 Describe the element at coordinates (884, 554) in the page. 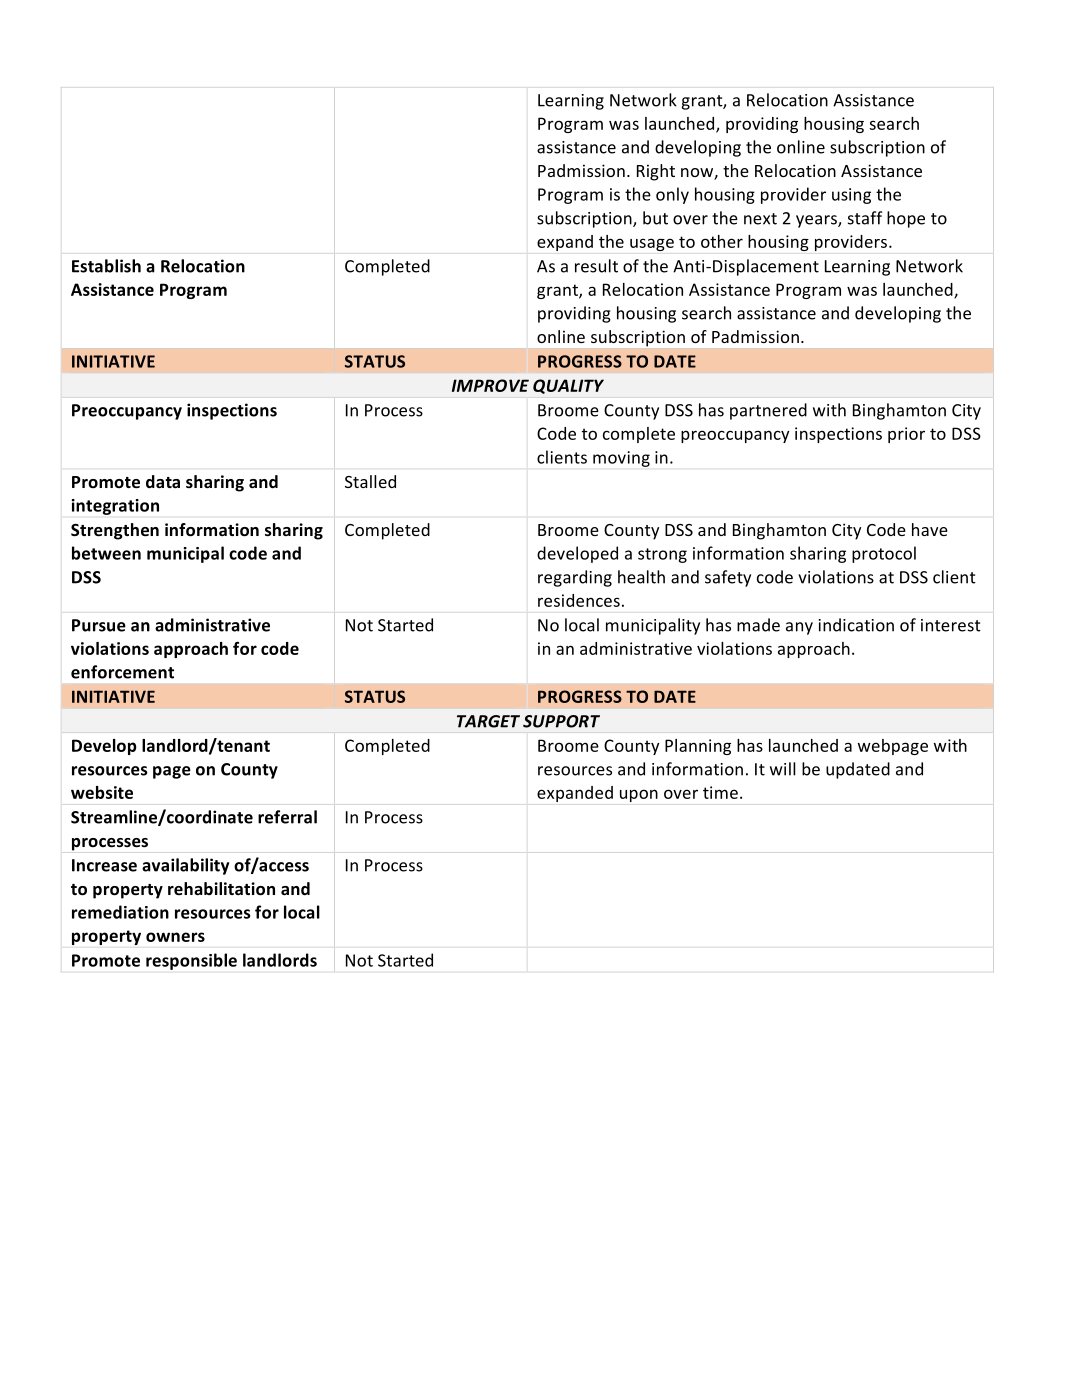

I see `protocol` at that location.
